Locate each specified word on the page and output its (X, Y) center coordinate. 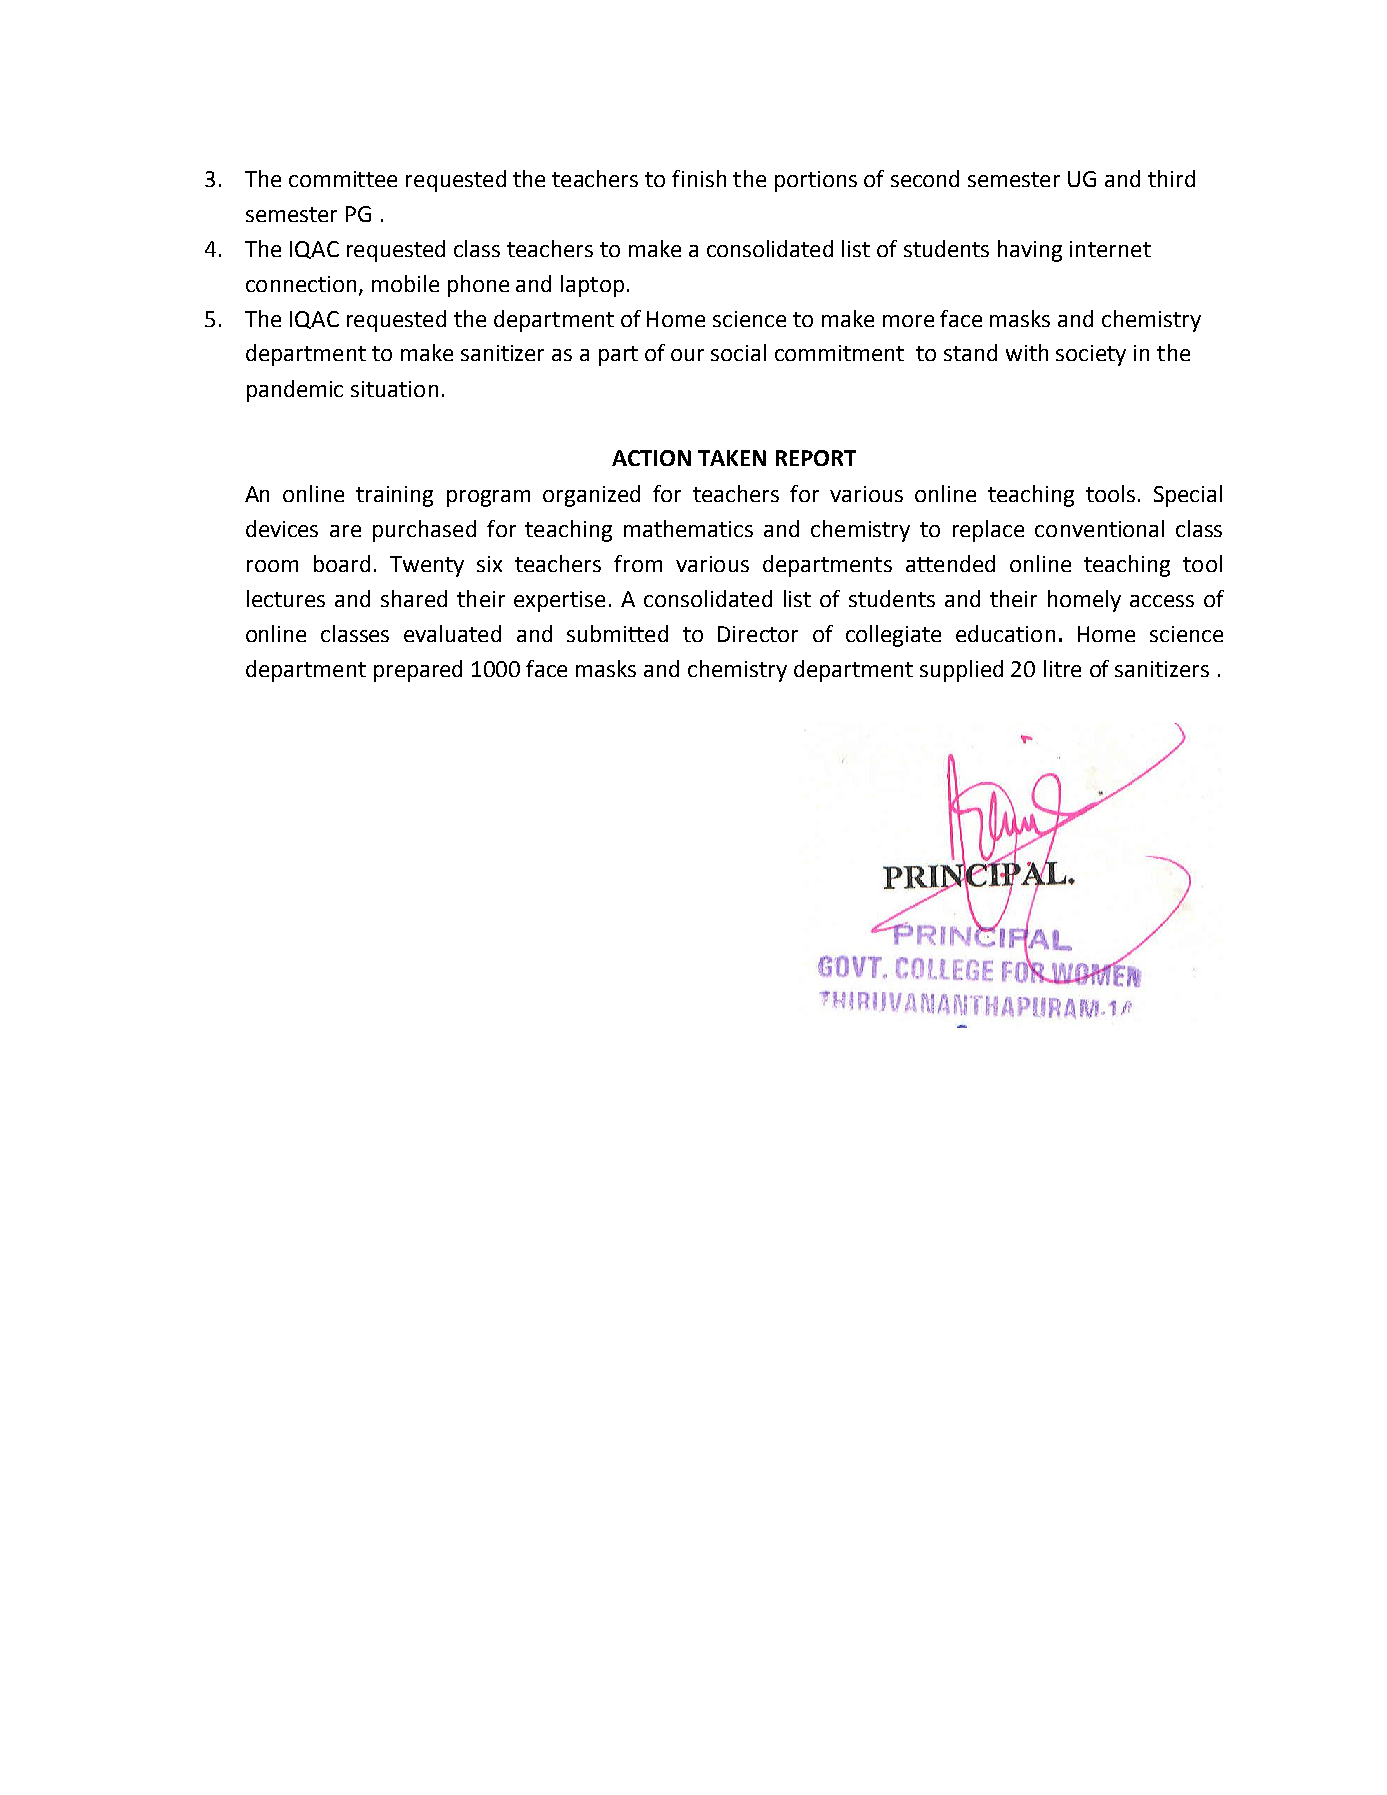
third (1171, 178)
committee (343, 179)
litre (1062, 668)
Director (758, 634)
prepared (418, 671)
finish (699, 178)
